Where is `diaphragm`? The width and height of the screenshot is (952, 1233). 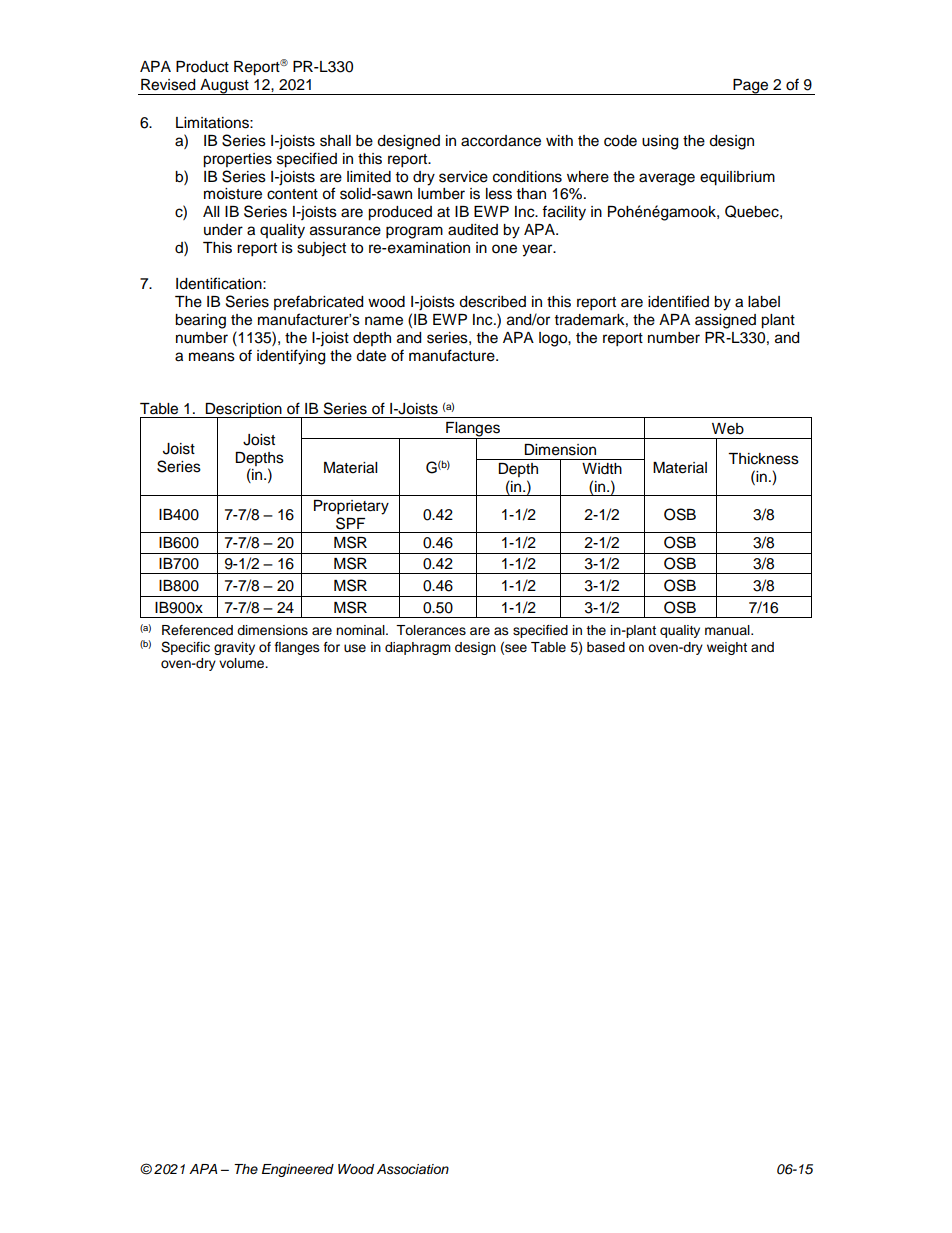
diaphragm is located at coordinates (418, 648).
